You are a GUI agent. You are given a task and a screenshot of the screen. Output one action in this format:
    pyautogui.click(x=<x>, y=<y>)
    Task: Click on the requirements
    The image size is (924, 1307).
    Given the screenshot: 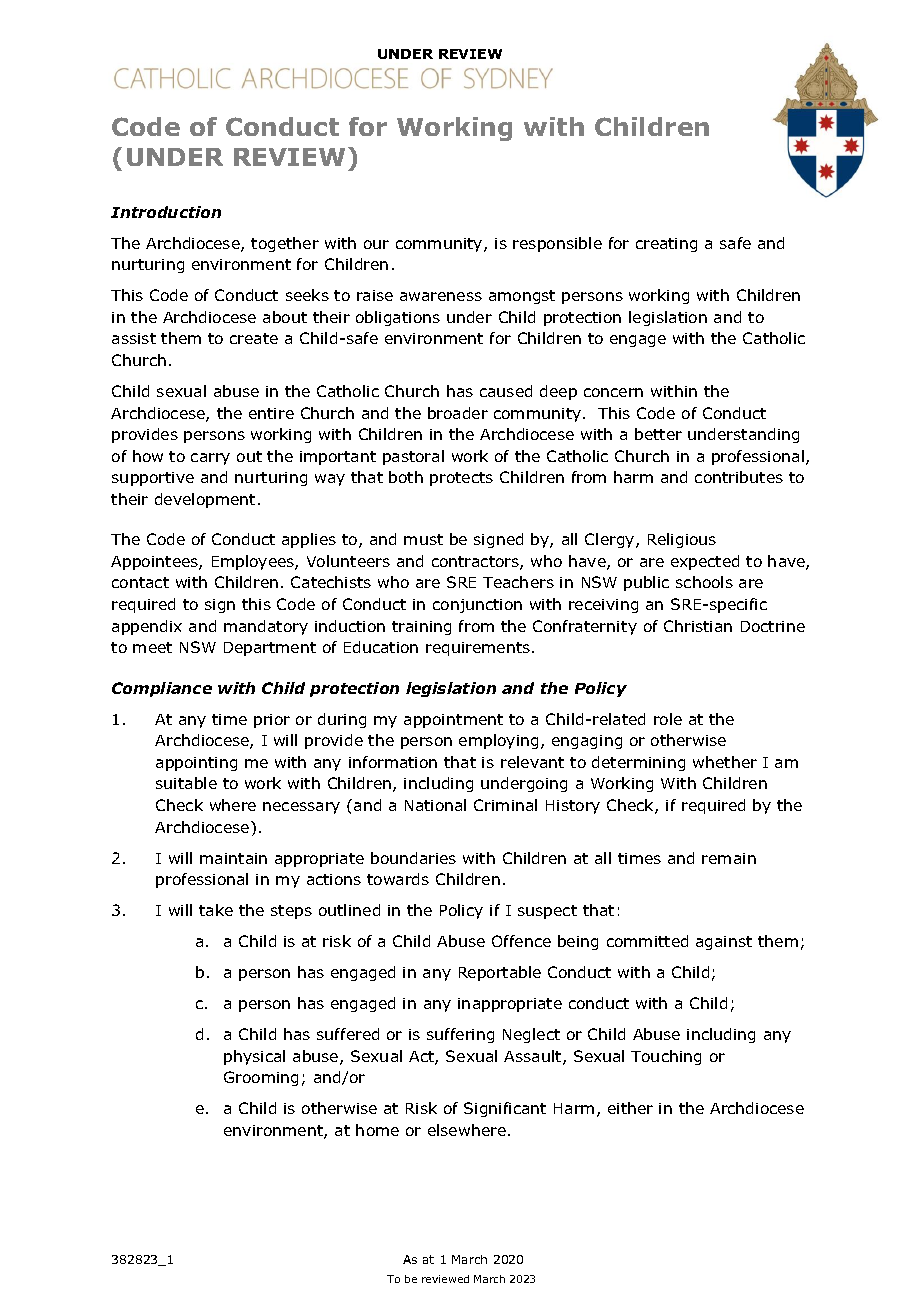 What is the action you would take?
    pyautogui.click(x=479, y=649)
